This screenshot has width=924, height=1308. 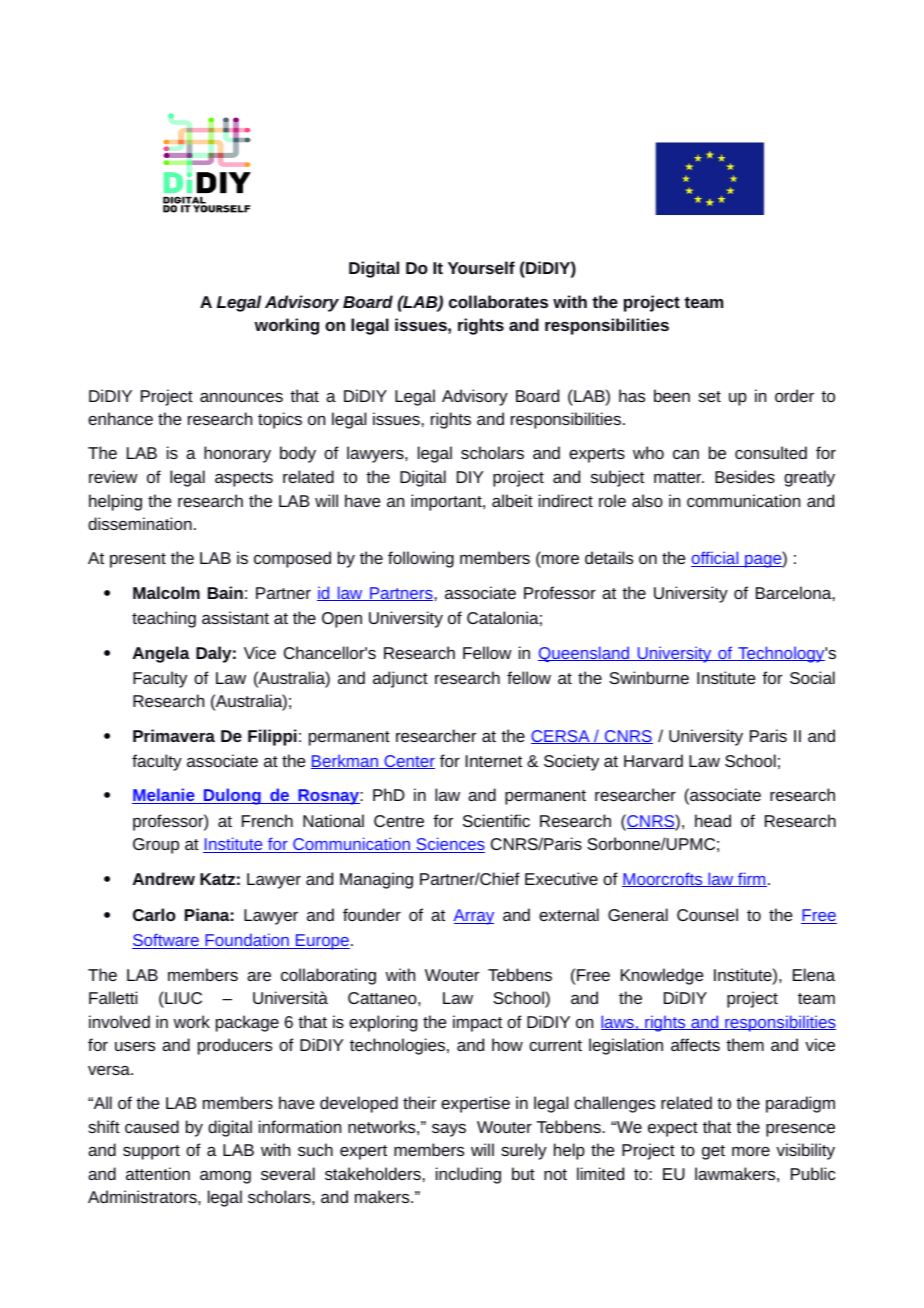 I want to click on firm, so click(x=751, y=879).
